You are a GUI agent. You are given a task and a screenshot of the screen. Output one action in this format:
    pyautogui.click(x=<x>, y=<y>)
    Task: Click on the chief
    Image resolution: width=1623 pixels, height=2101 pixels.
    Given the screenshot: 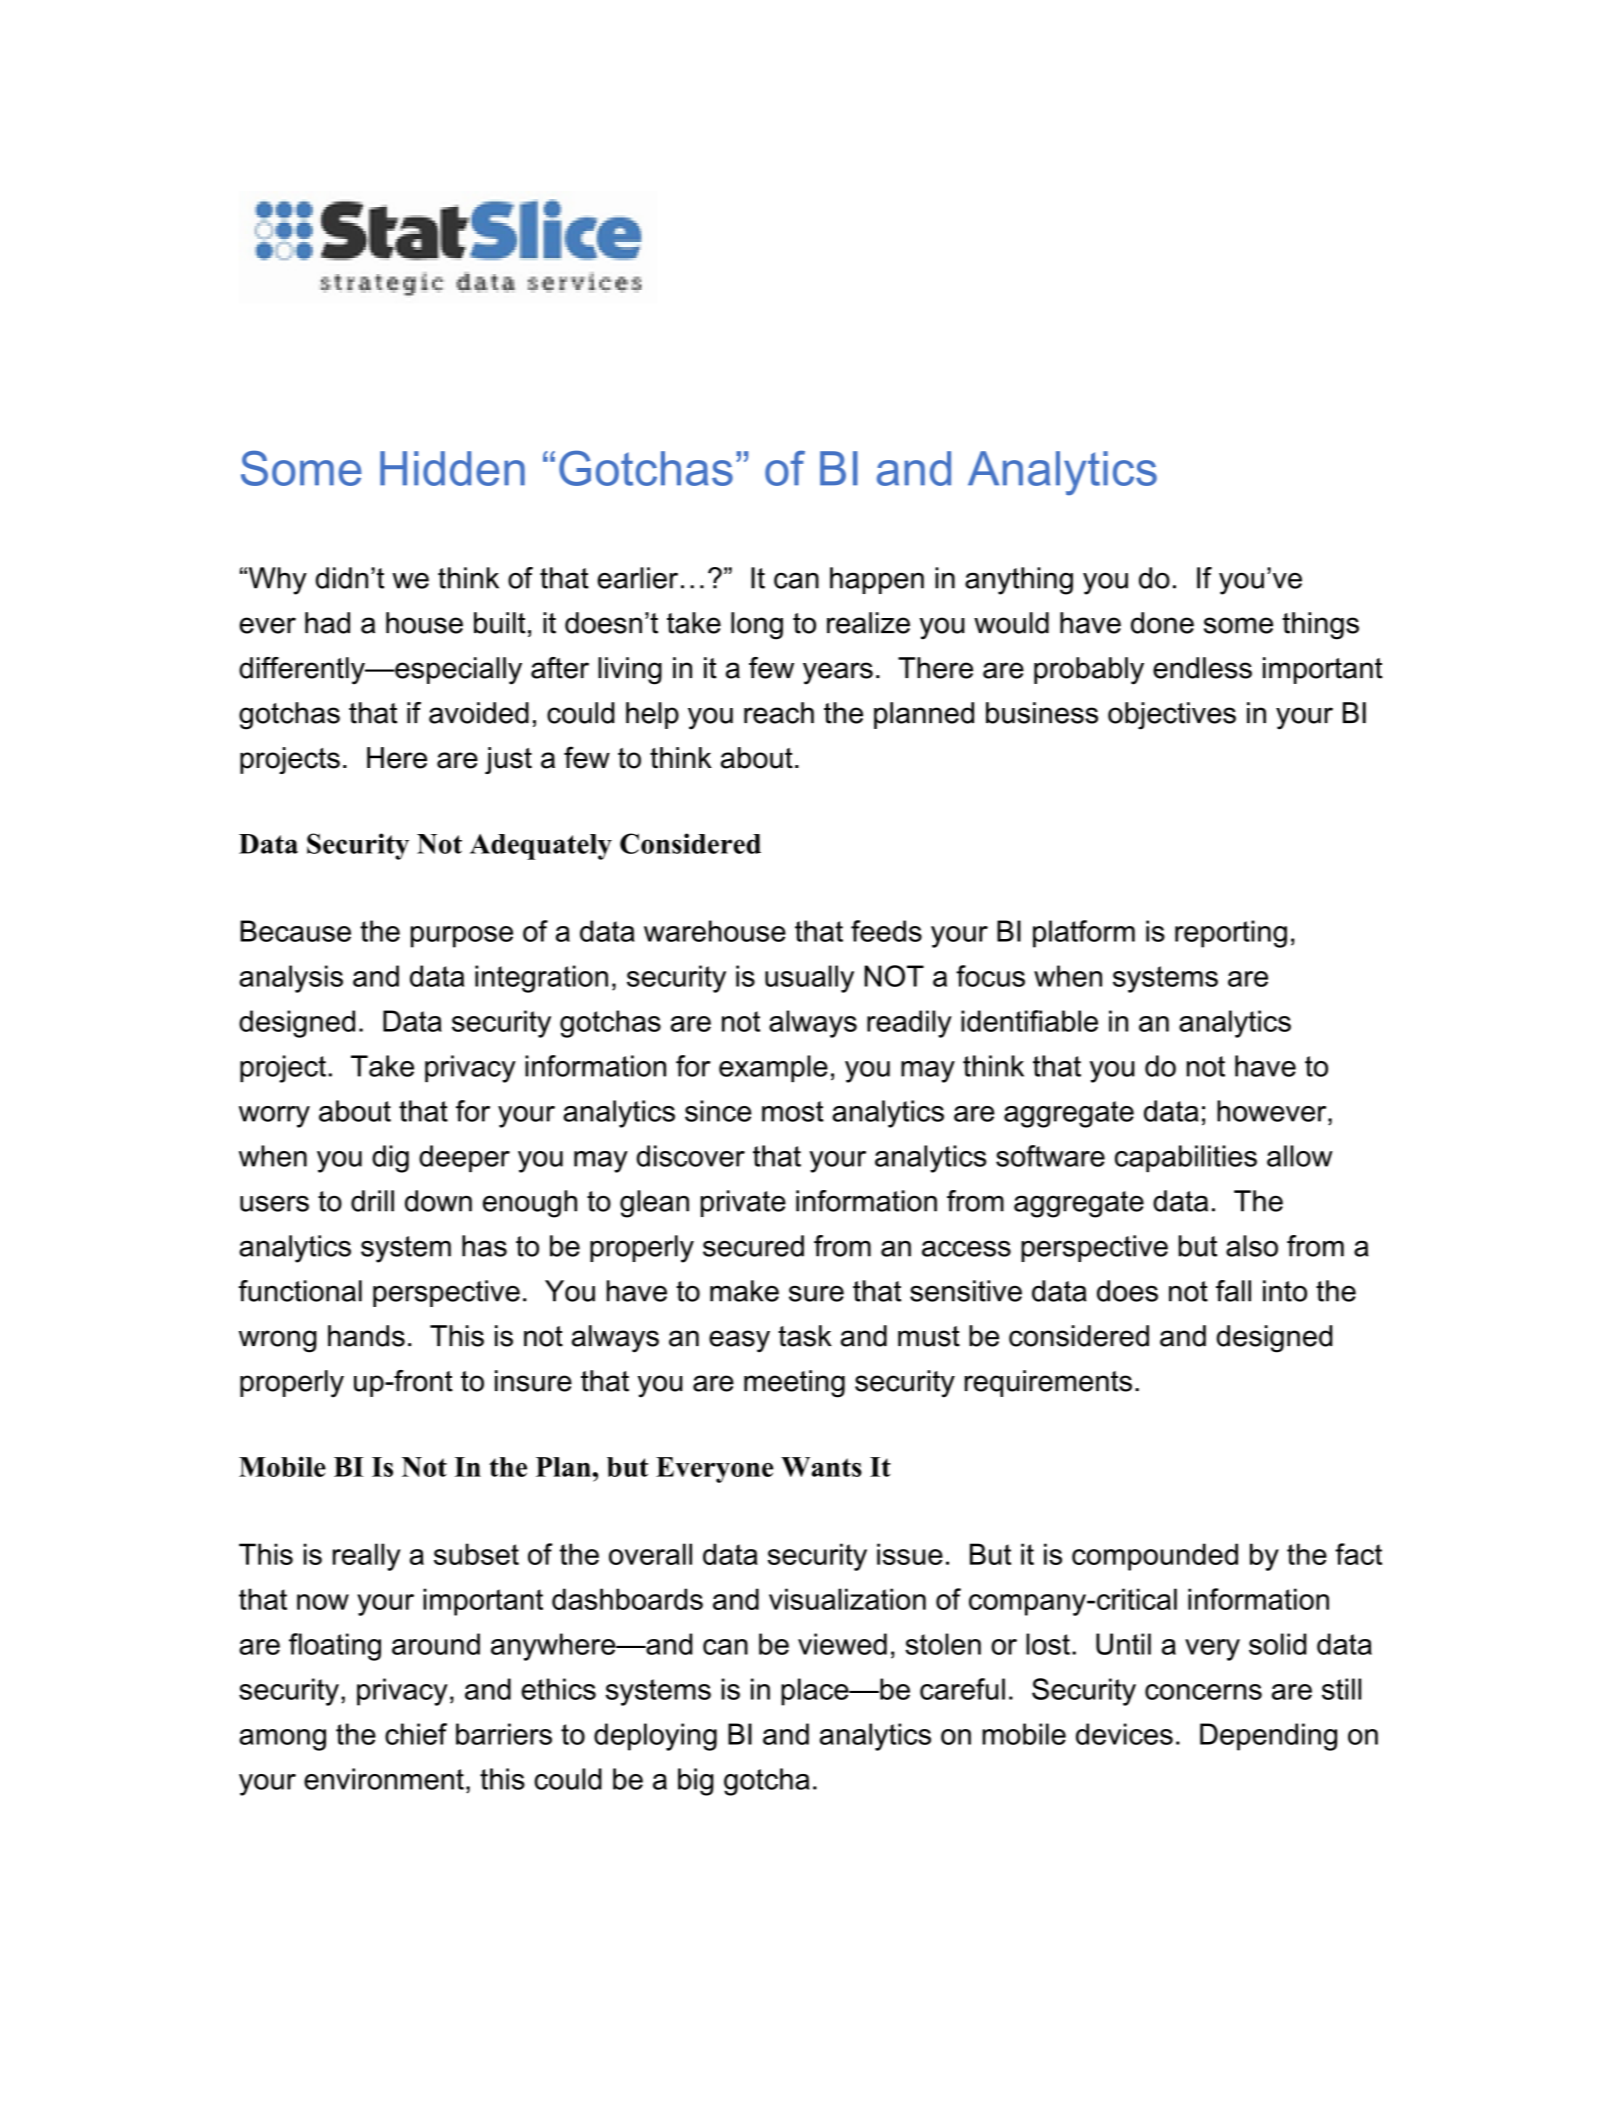 What is the action you would take?
    pyautogui.click(x=416, y=1734)
